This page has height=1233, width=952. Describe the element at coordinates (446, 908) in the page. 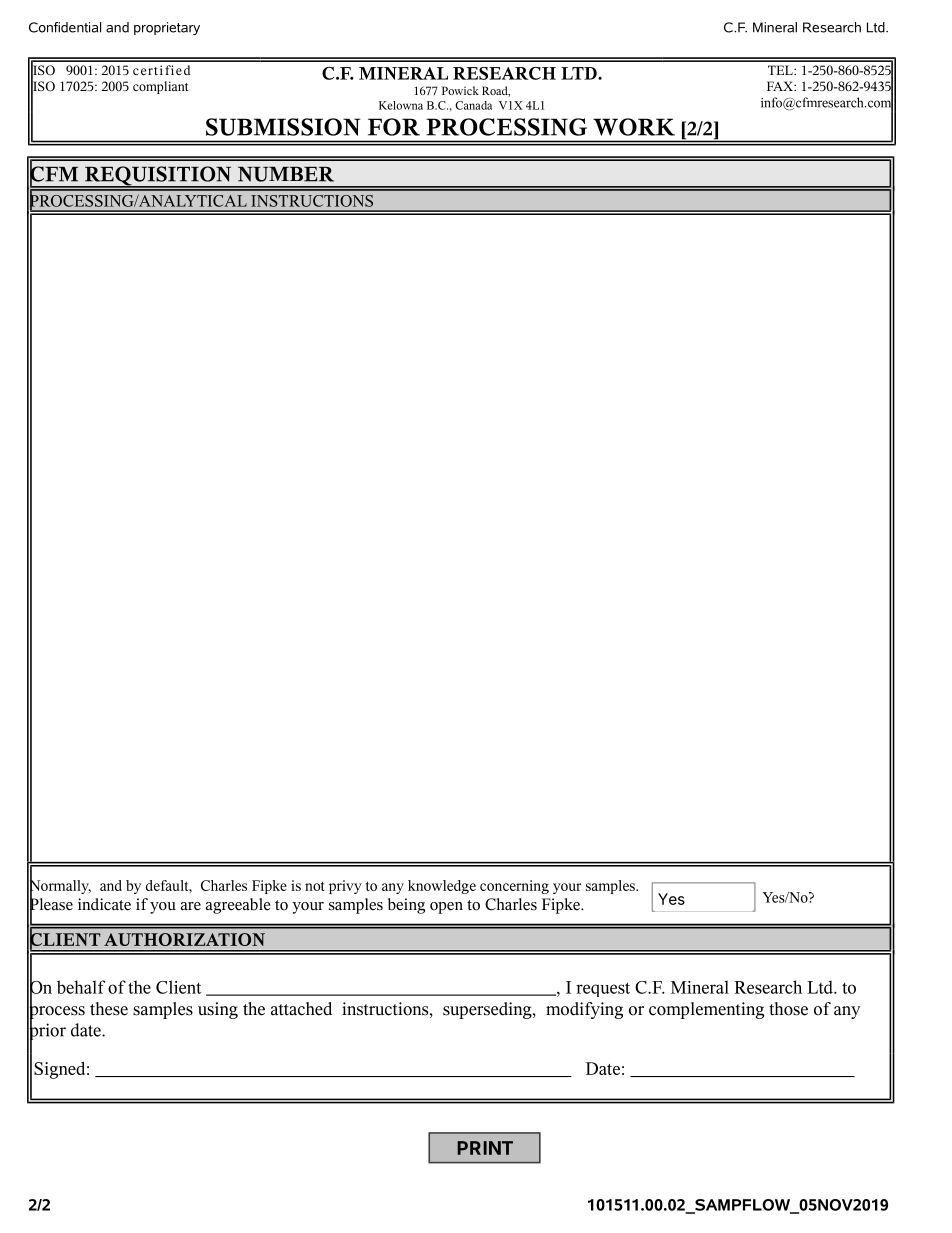

I see `open` at that location.
